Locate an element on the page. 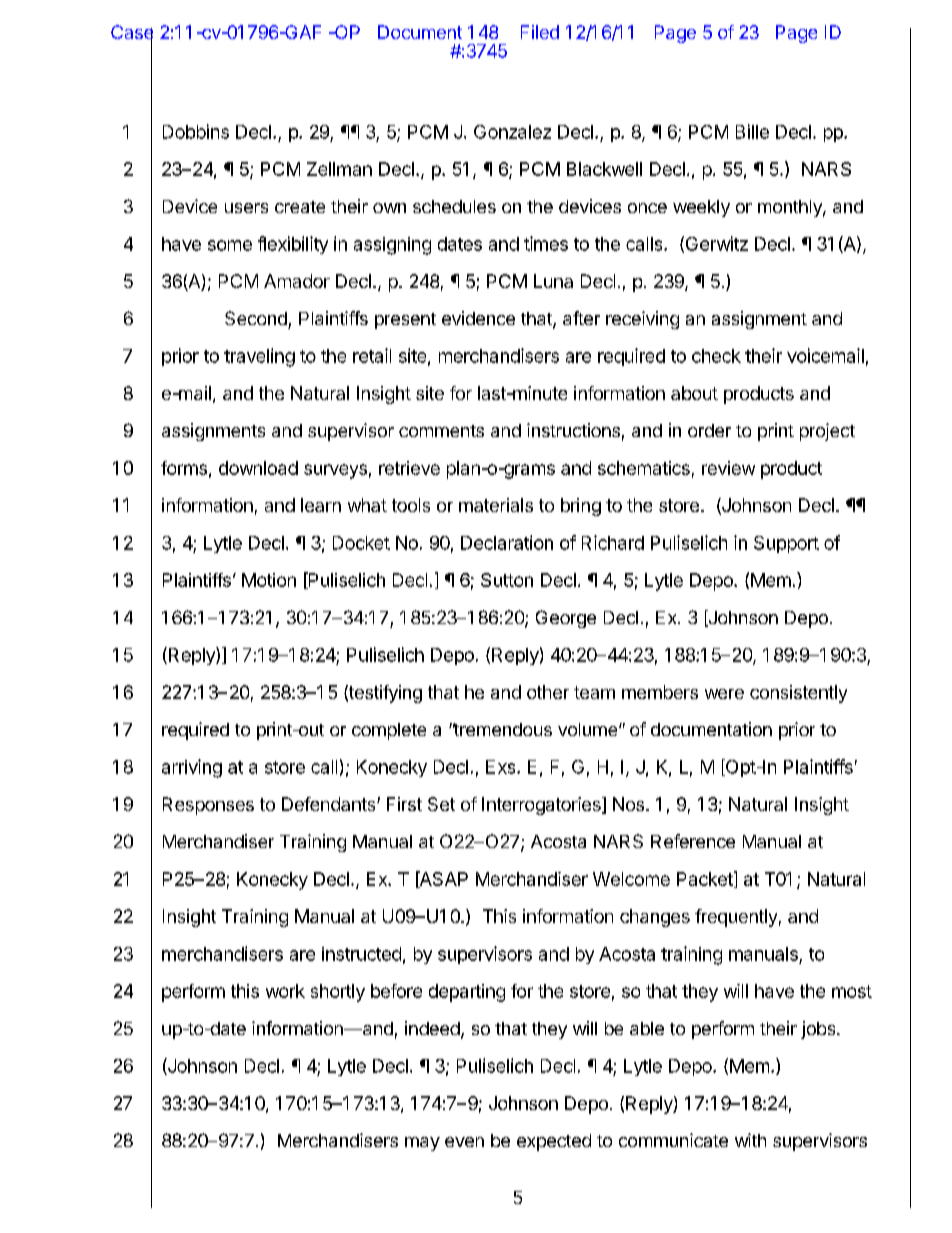  Filed is located at coordinates (540, 32).
